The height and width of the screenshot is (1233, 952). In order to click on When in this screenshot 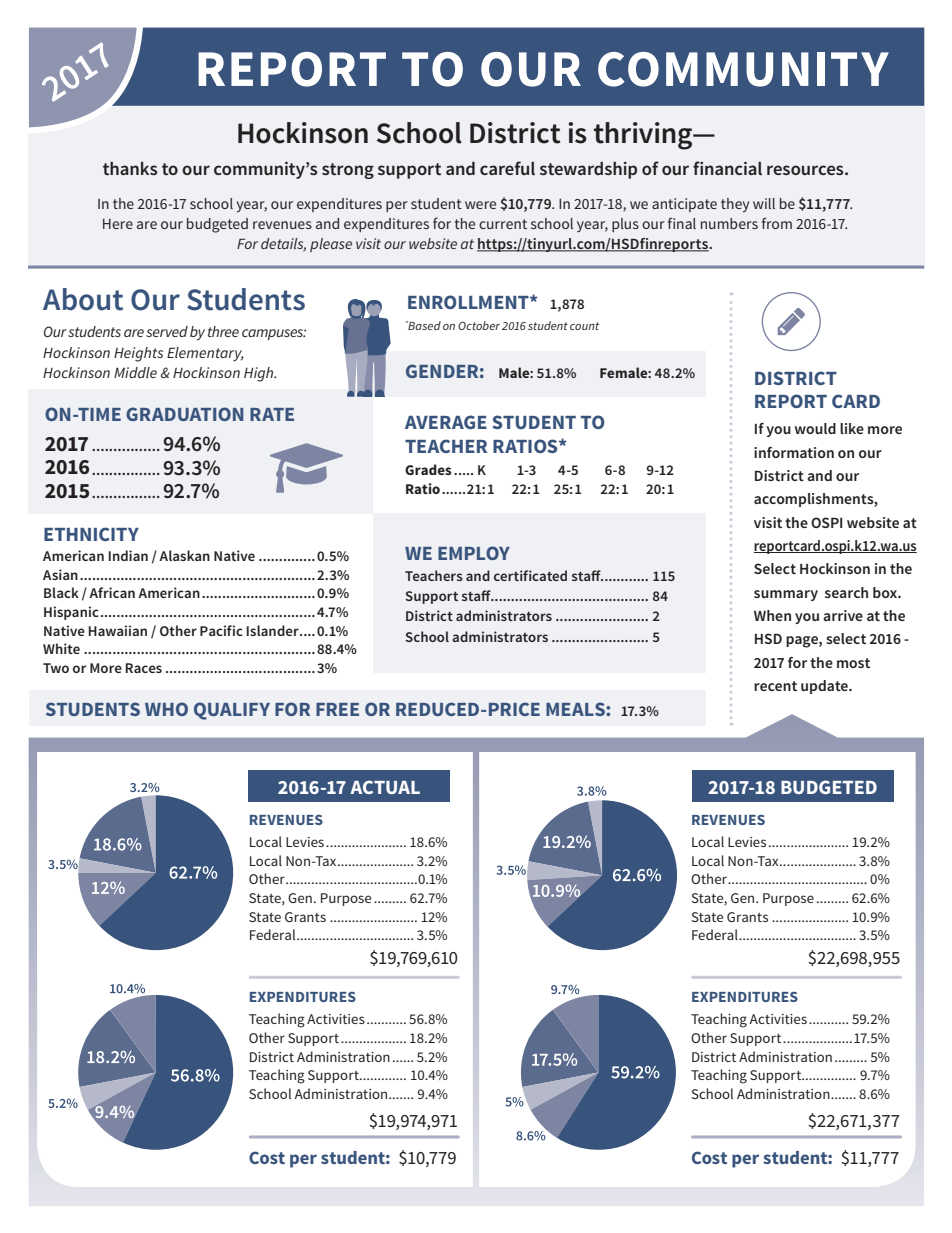, I will do `click(772, 615)`.
